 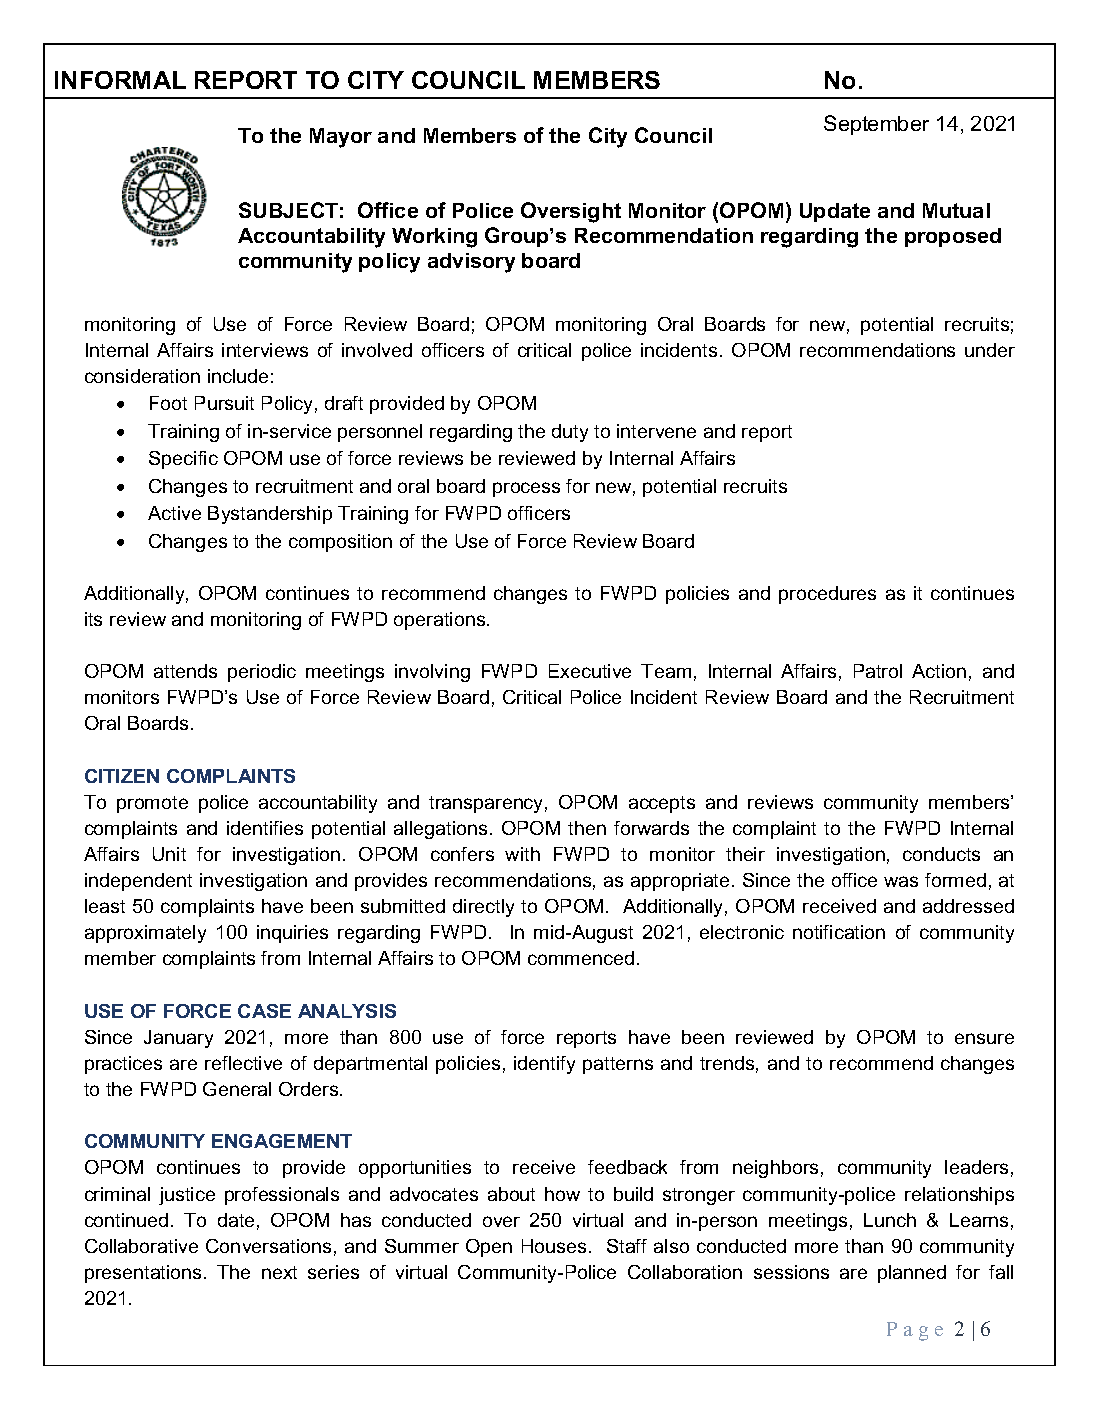 I want to click on Patrol, so click(x=878, y=671).
